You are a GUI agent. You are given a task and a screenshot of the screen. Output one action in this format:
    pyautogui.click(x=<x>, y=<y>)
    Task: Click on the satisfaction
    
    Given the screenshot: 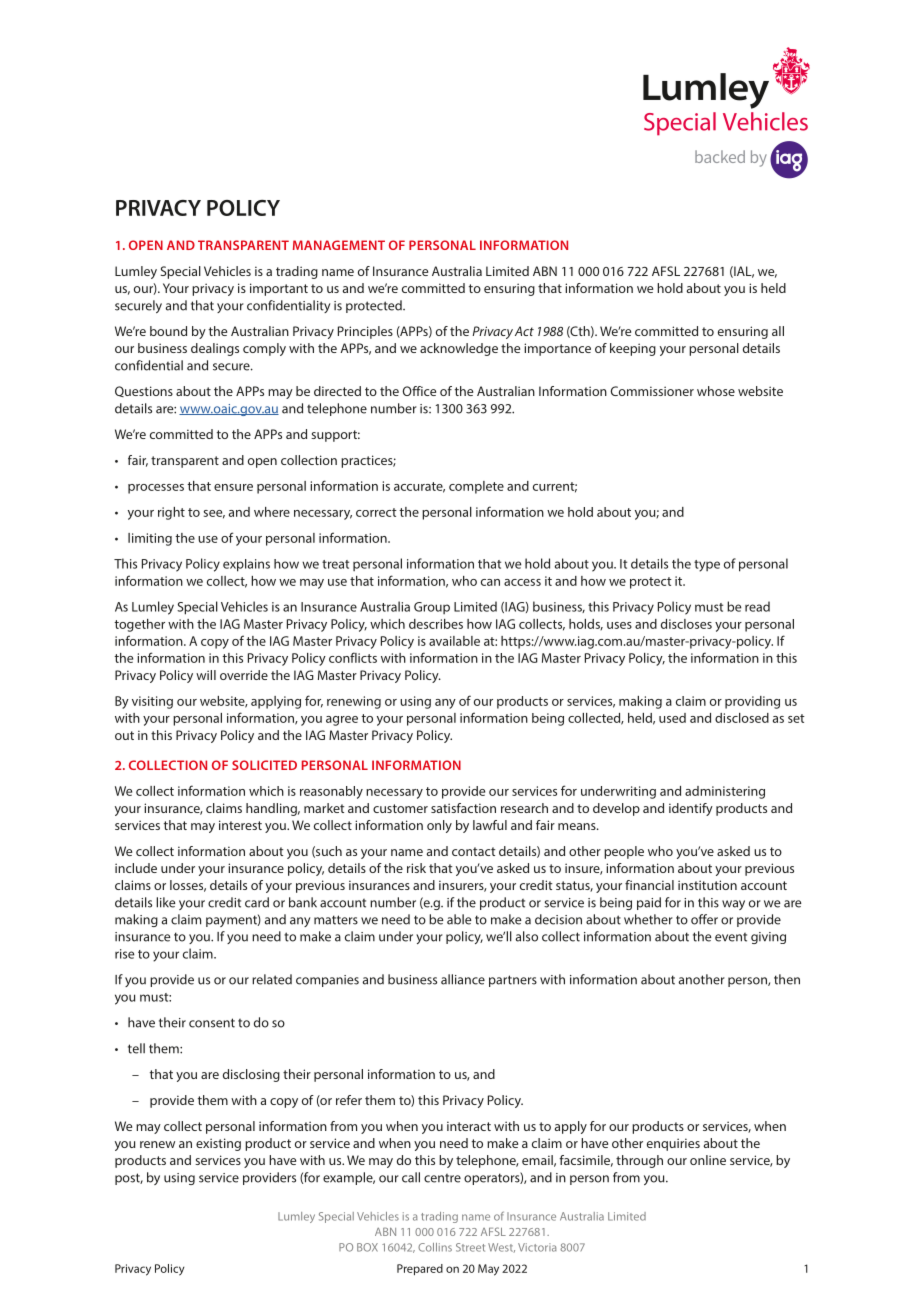 What is the action you would take?
    pyautogui.click(x=463, y=808)
